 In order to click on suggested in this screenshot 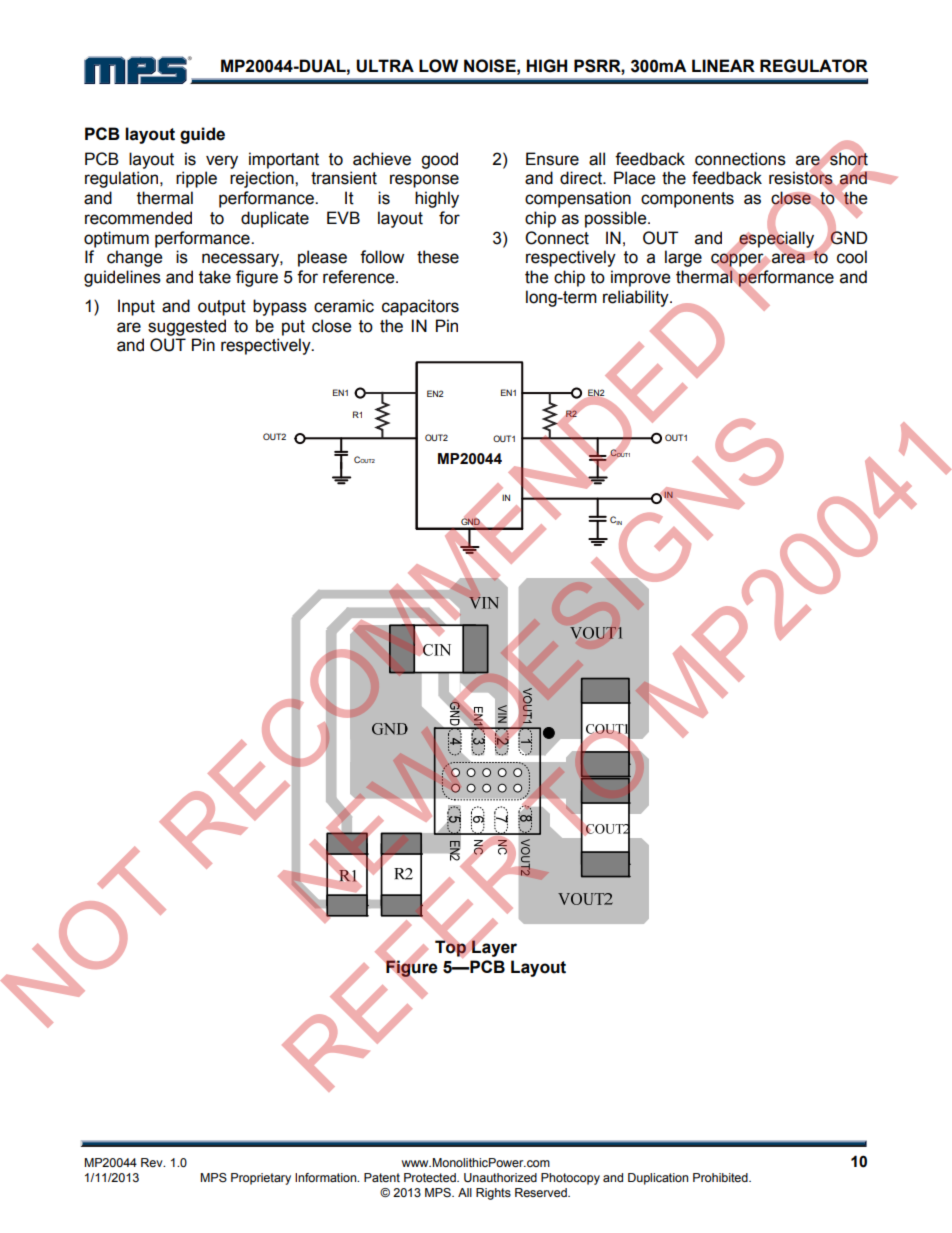, I will do `click(187, 327)`.
